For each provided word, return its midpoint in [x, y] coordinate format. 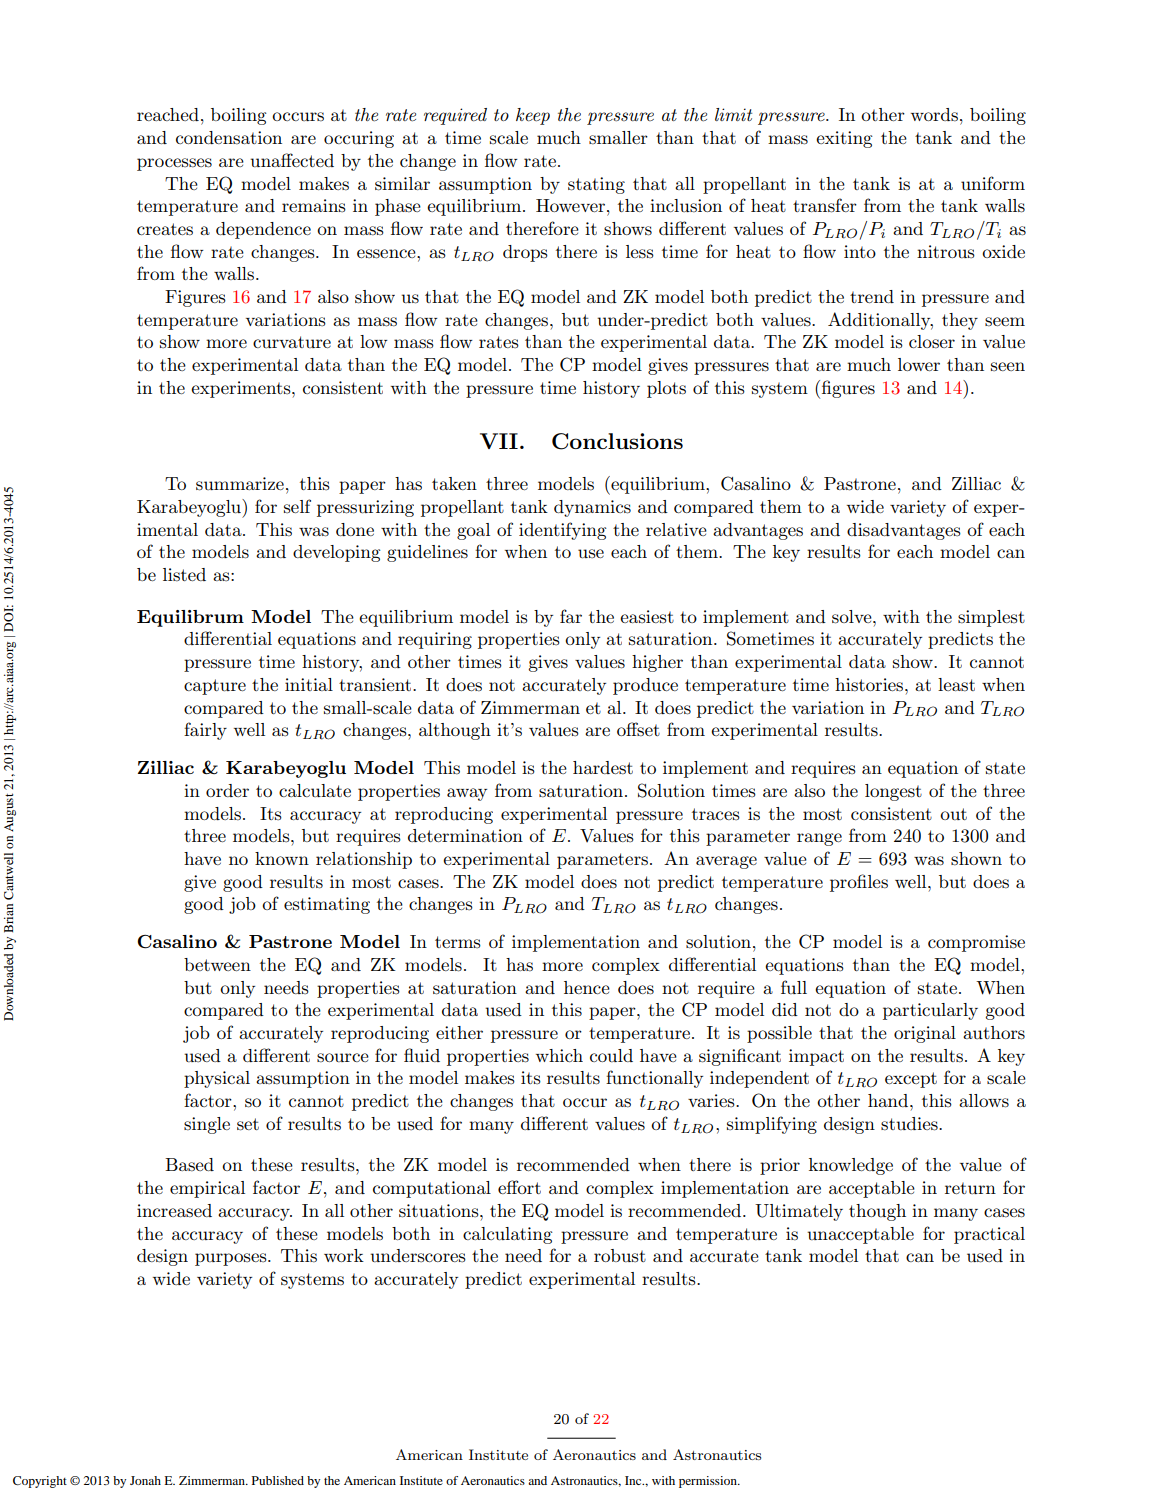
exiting [844, 139]
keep [533, 116]
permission [709, 1482]
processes [174, 164]
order [227, 790]
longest [893, 792]
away [467, 794]
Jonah [145, 1480]
